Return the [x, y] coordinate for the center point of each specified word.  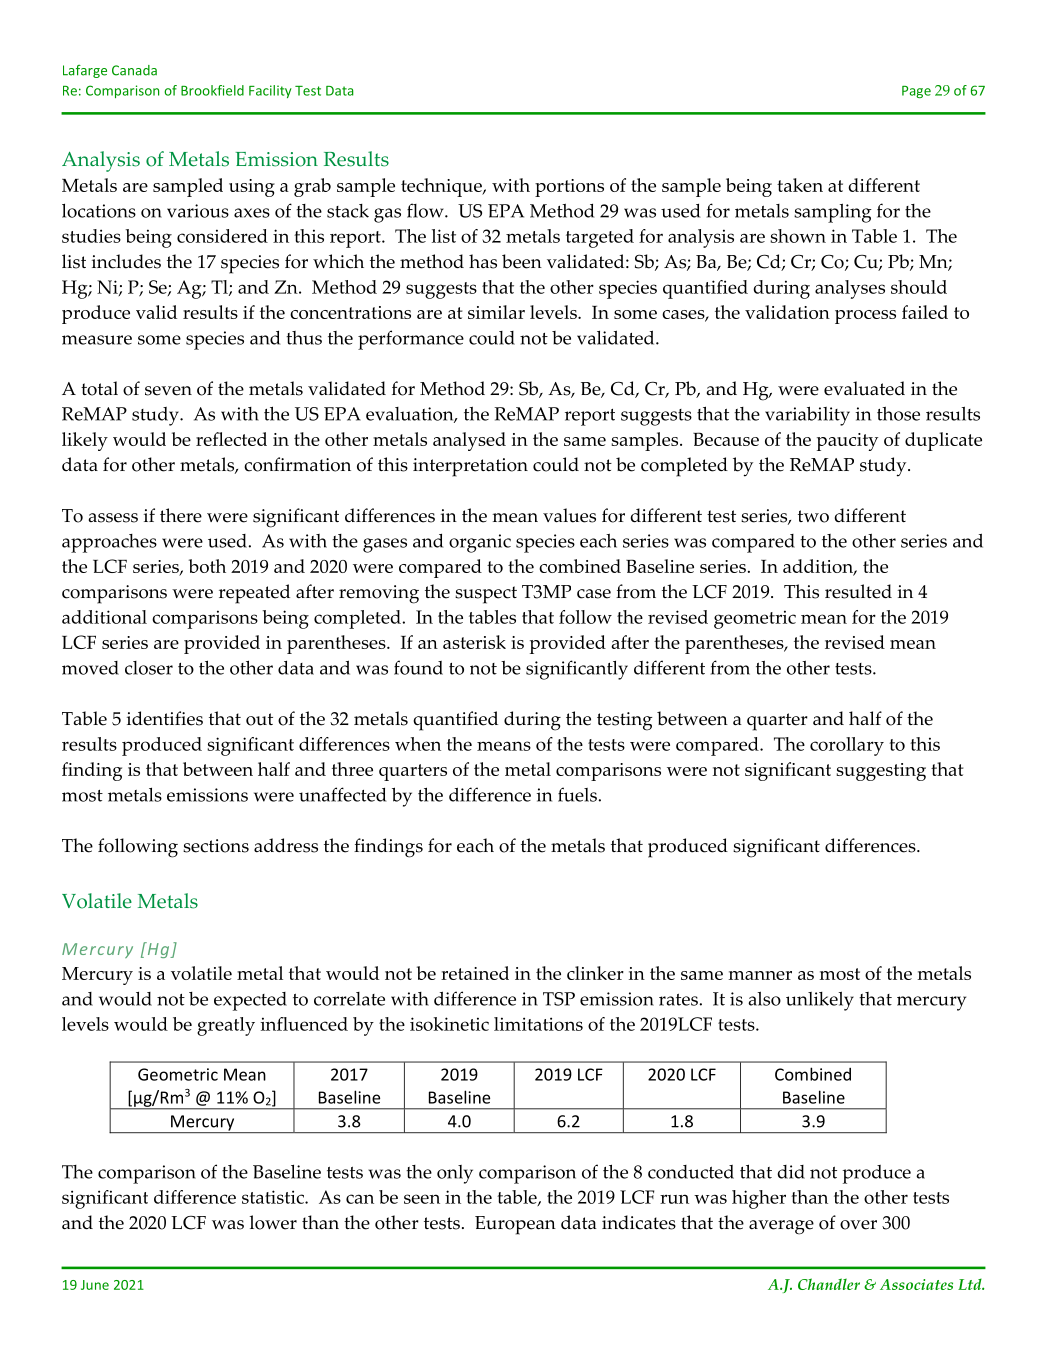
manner [760, 975]
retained [475, 973]
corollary [847, 746]
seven [168, 391]
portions [569, 188]
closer [149, 668]
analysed [469, 441]
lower [273, 1222]
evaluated [864, 388]
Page [916, 92]
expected [250, 1001]
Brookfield [212, 90]
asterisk [474, 642]
